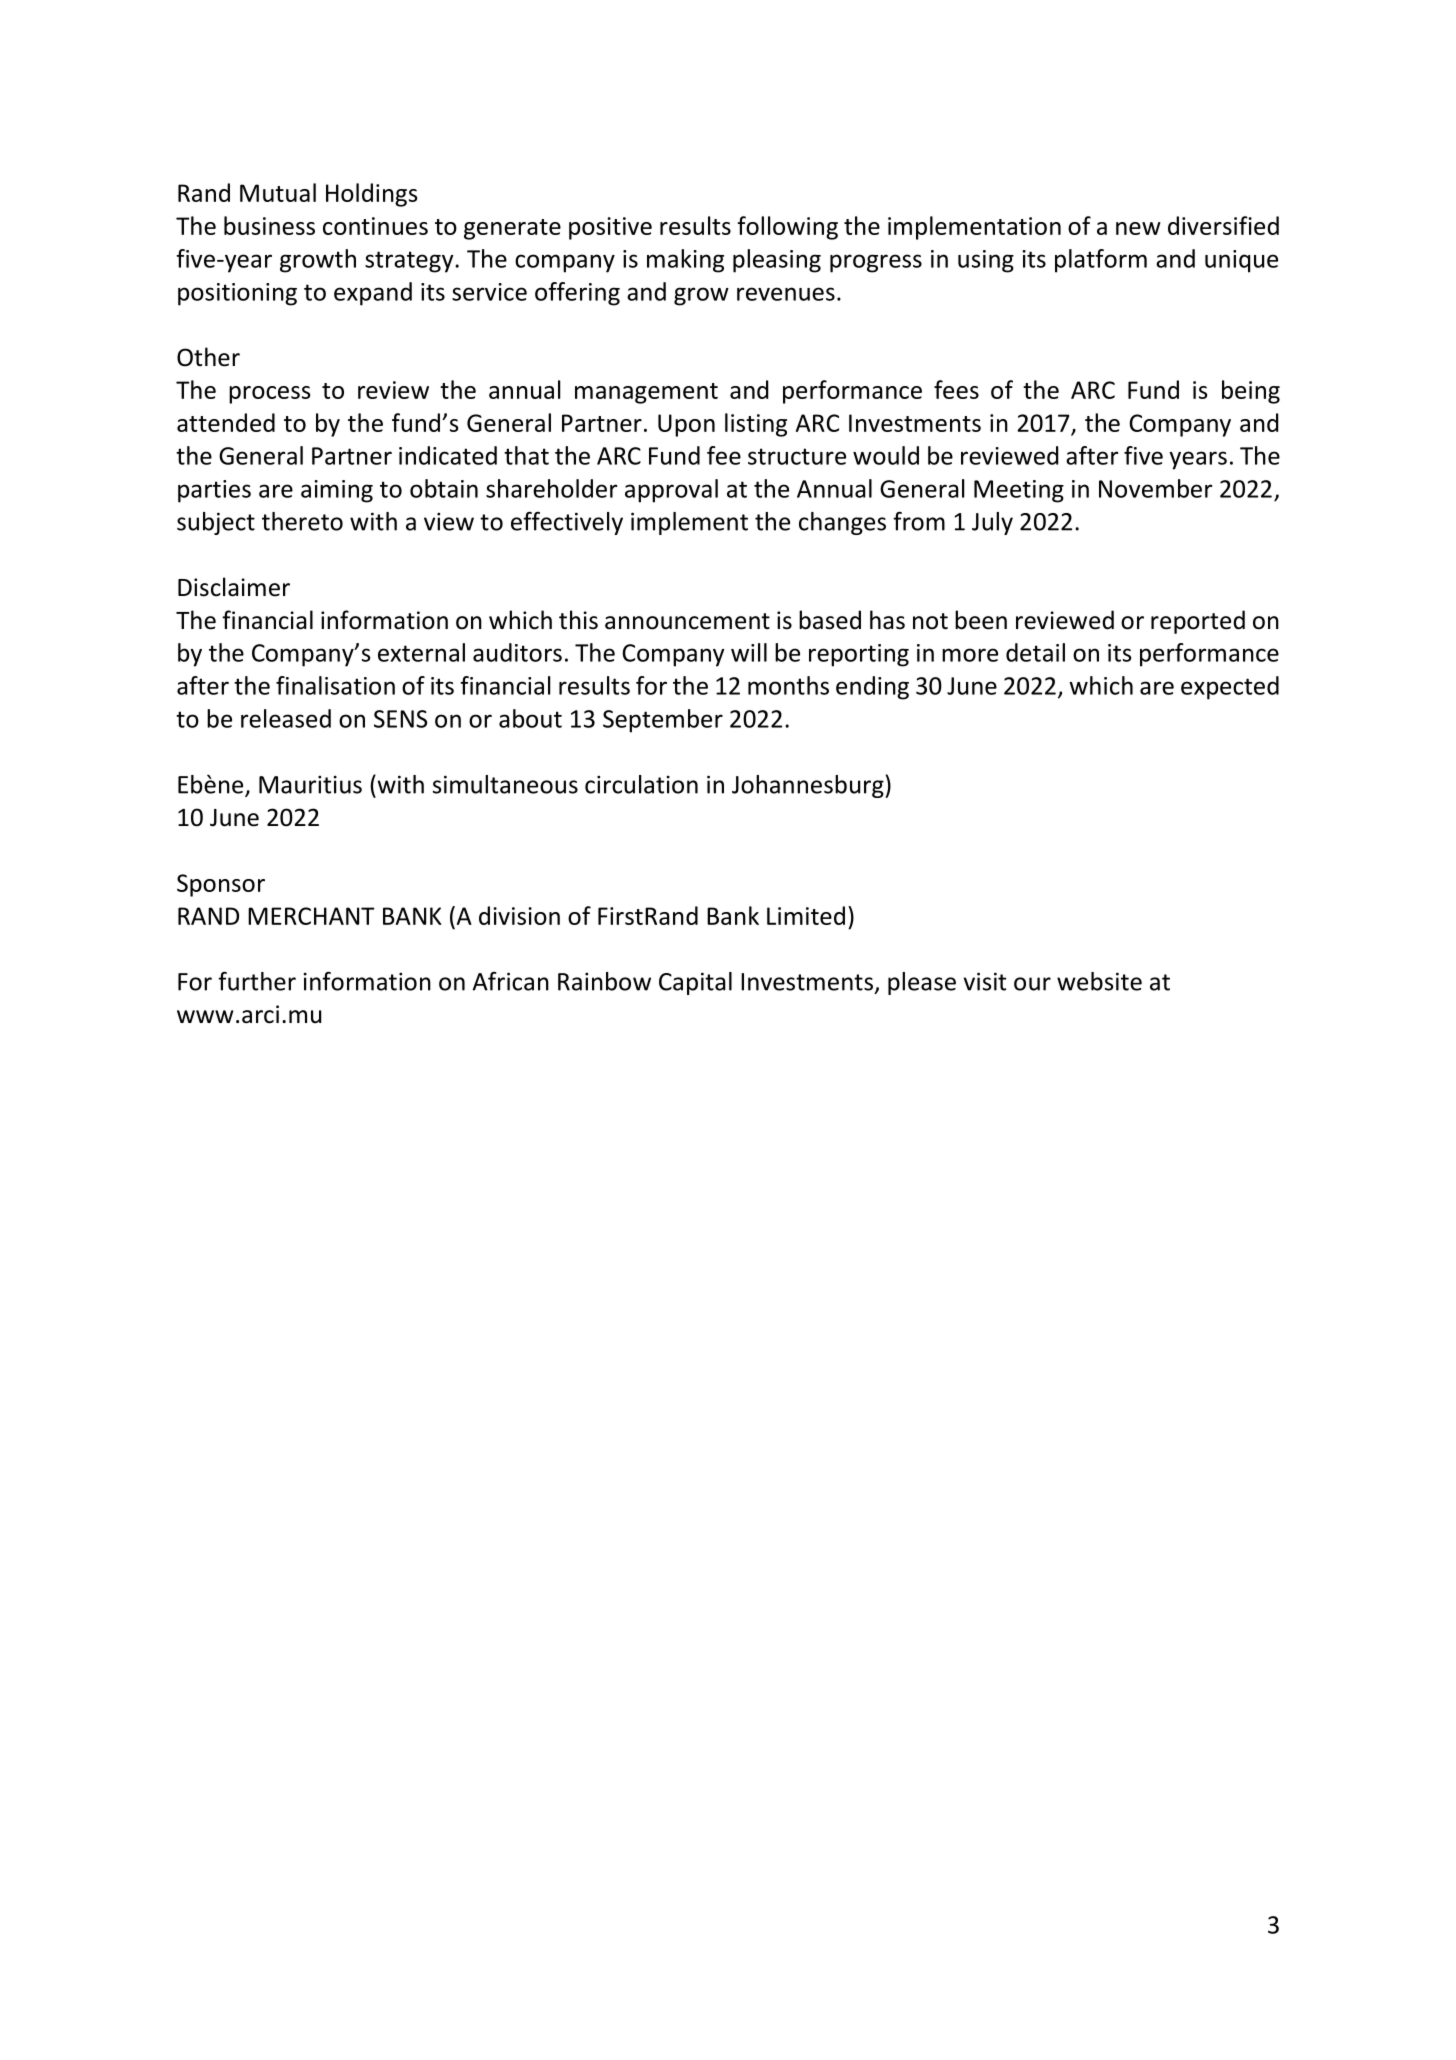 This image has width=1456, height=2060. What do you see at coordinates (797, 456) in the image?
I see `structure` at bounding box center [797, 456].
